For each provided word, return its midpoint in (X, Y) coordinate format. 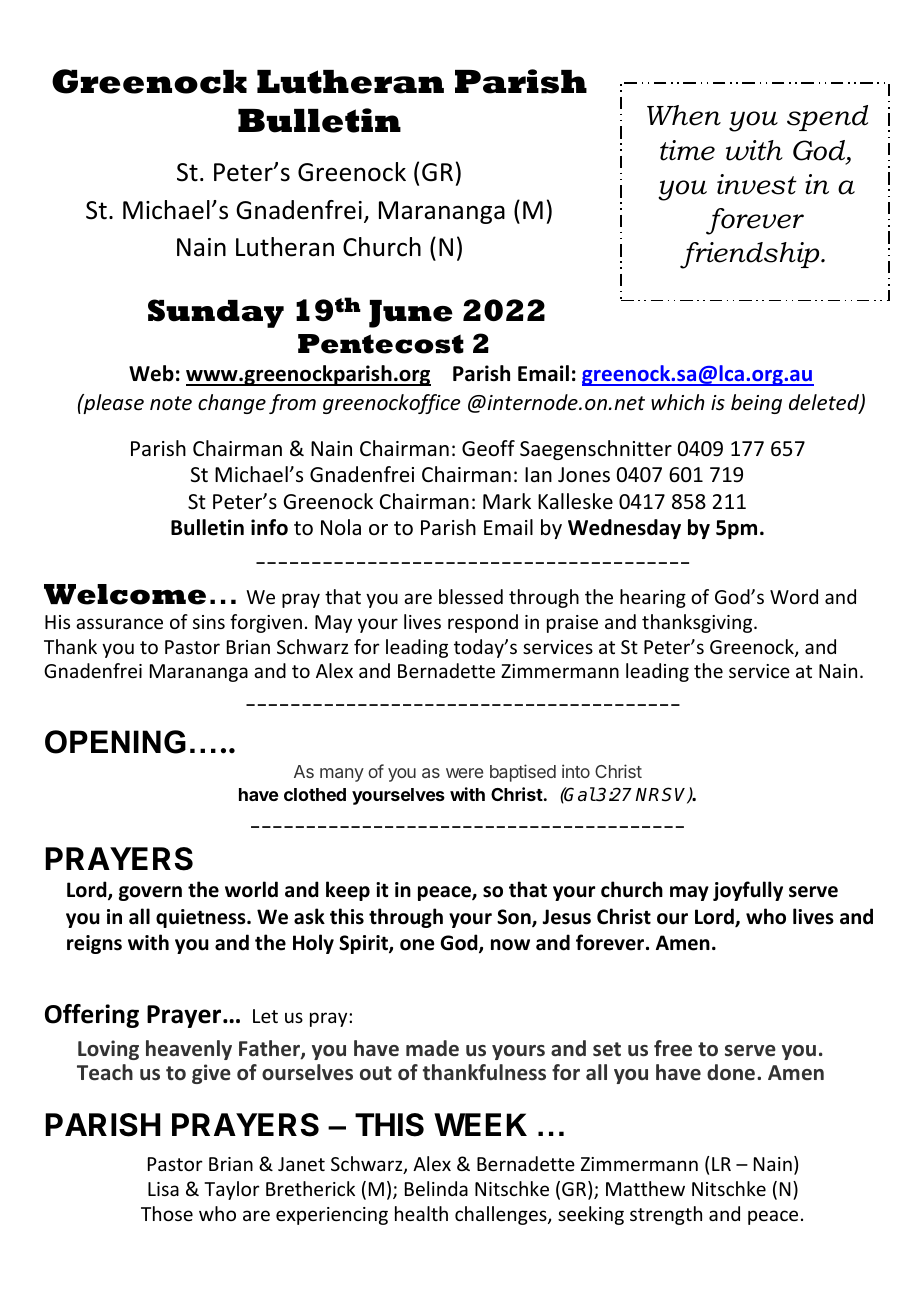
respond (483, 623)
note (171, 403)
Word (794, 596)
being (756, 404)
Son (515, 918)
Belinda (436, 1188)
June (411, 314)
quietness (202, 918)
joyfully (748, 891)
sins (209, 622)
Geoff (488, 448)
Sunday (216, 313)
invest (757, 184)
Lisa (163, 1189)
